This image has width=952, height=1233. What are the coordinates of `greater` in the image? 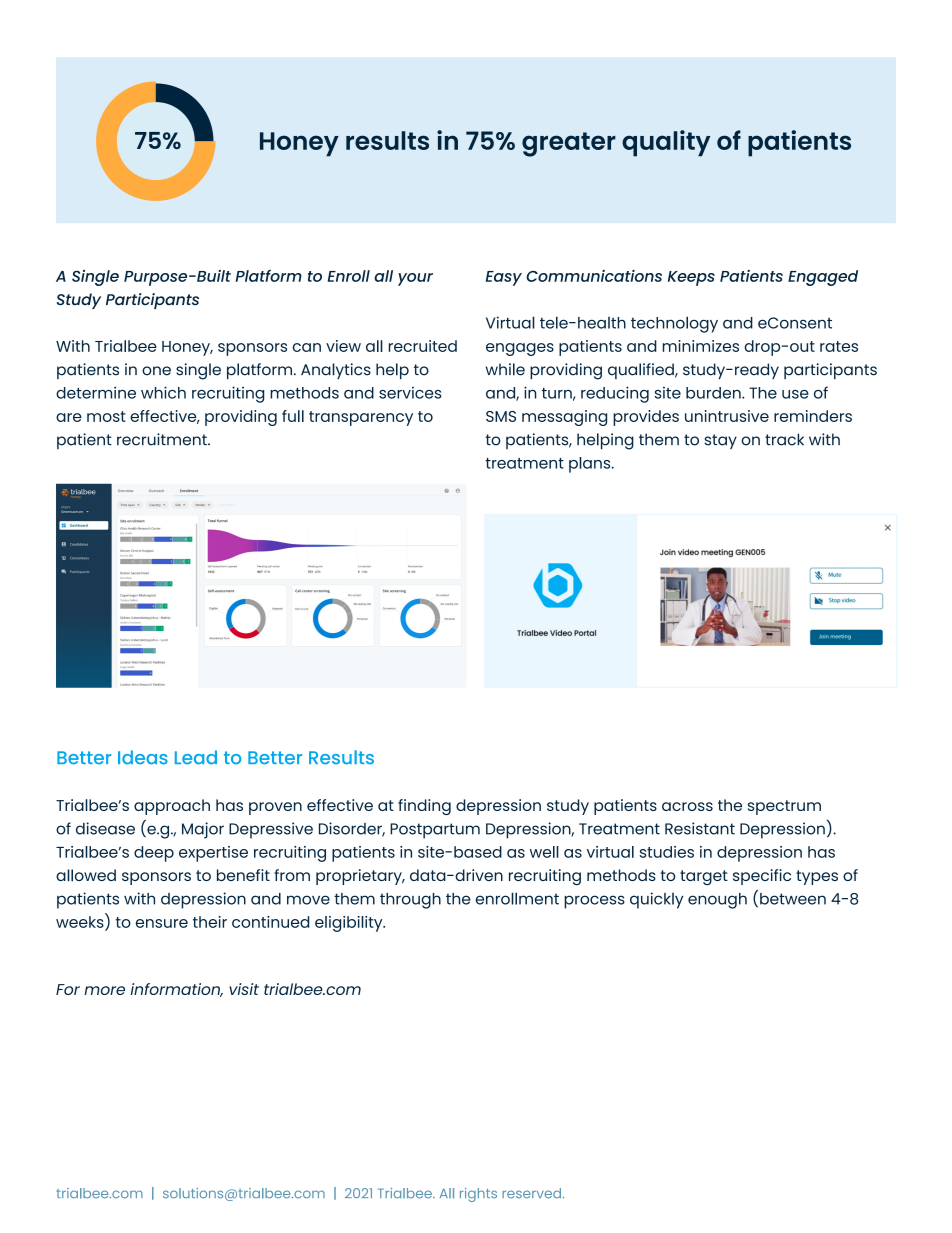 It's located at (569, 144).
